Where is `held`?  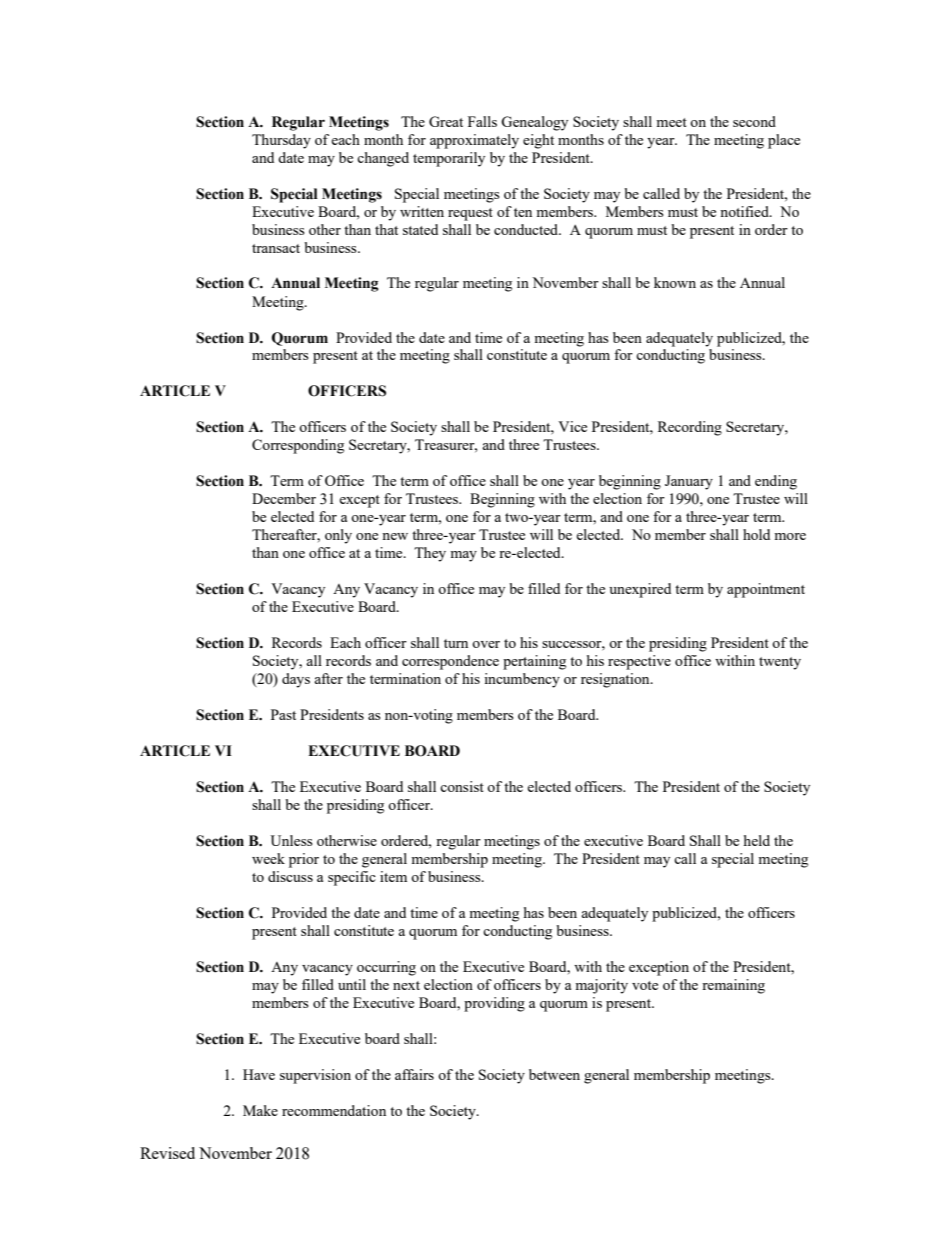
held is located at coordinates (757, 840).
